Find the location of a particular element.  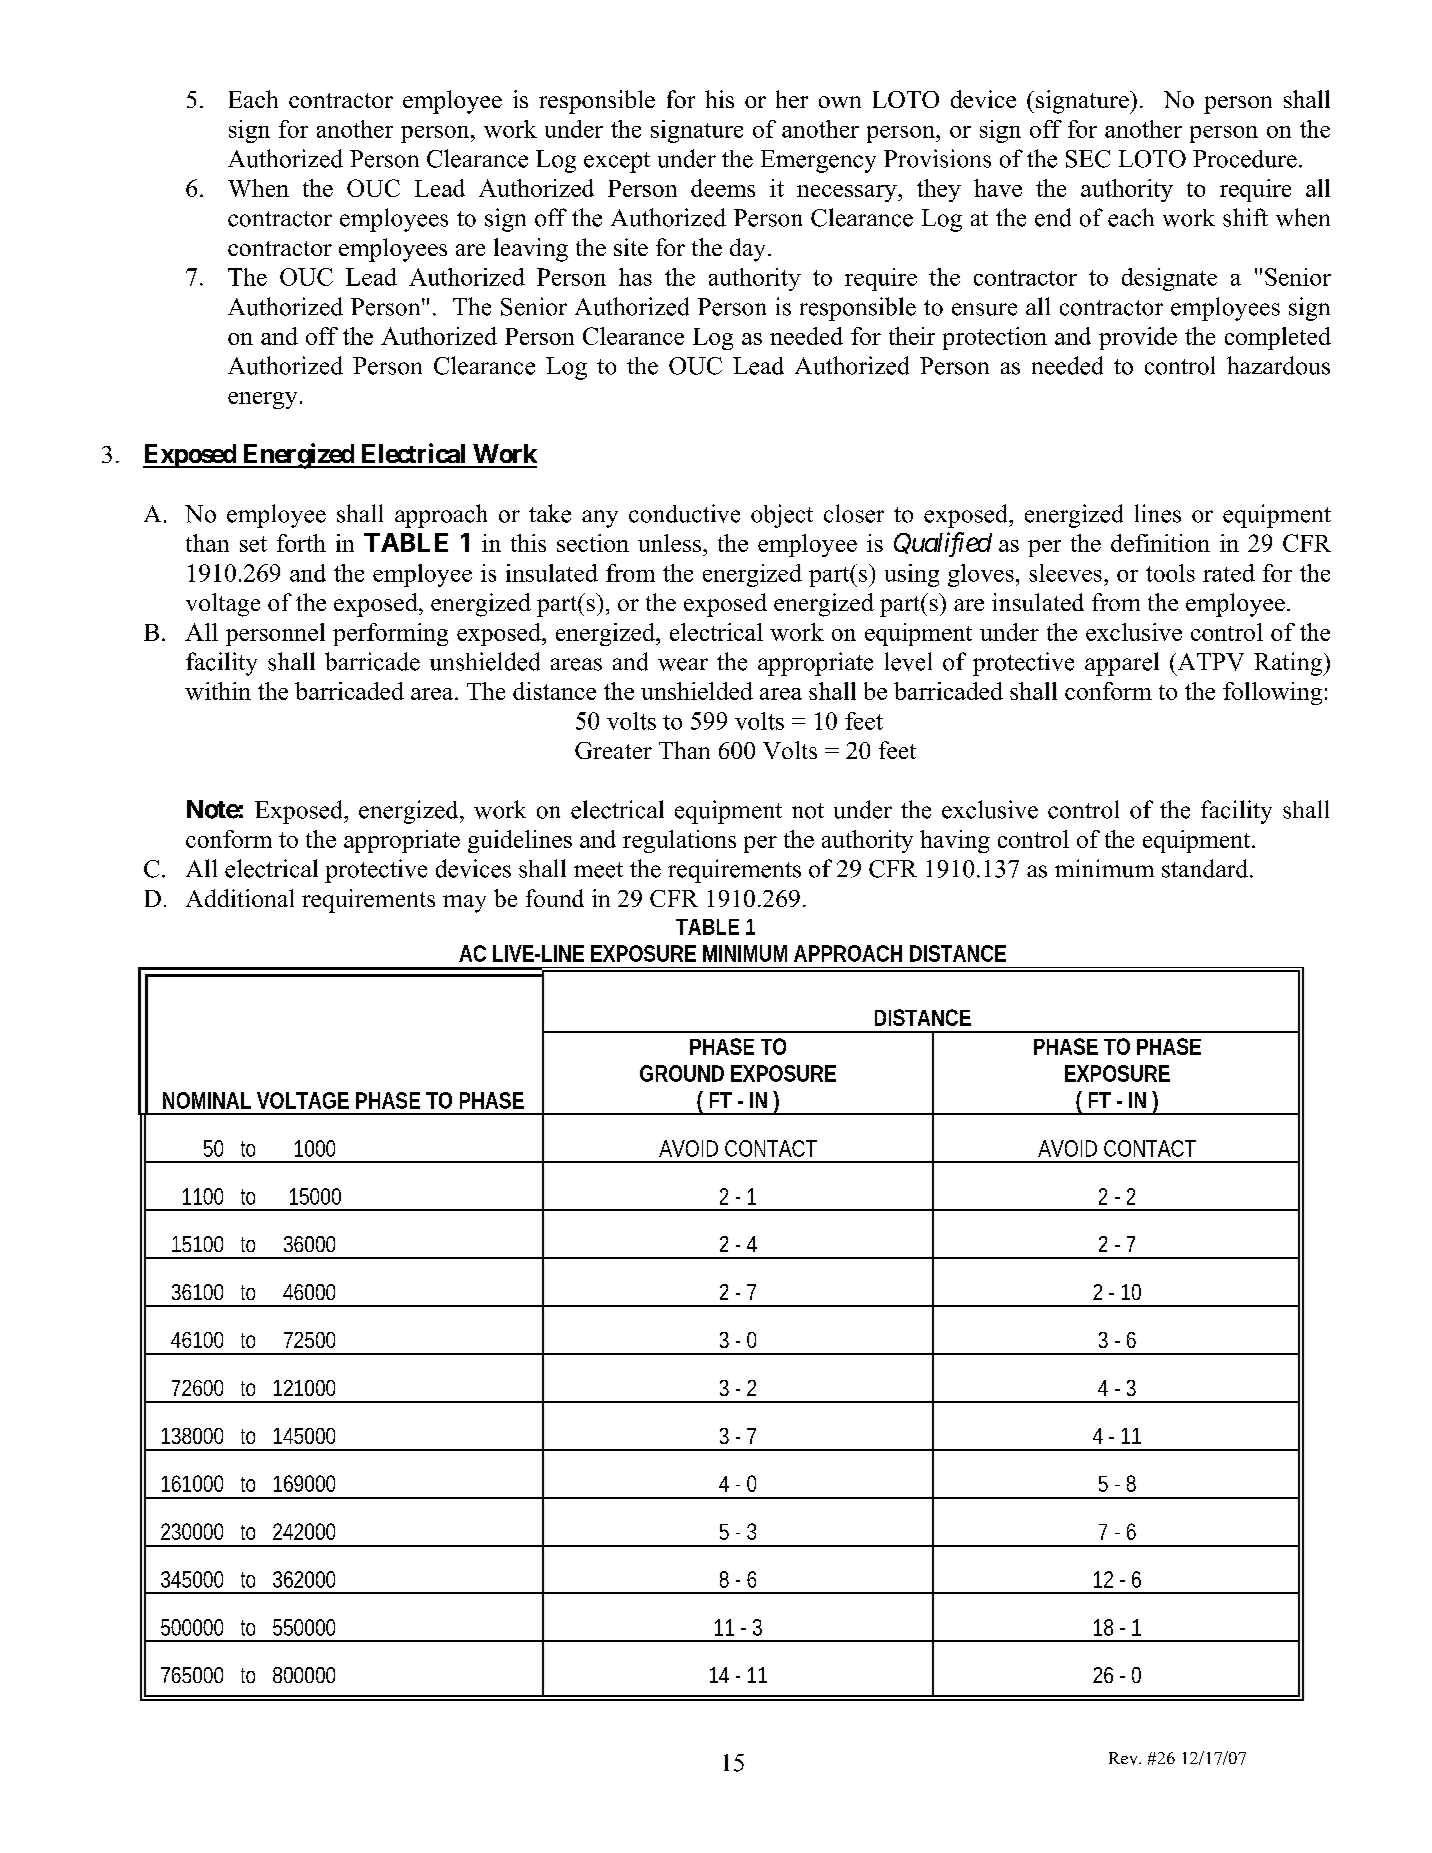

NOMINAL is located at coordinates (207, 1100).
